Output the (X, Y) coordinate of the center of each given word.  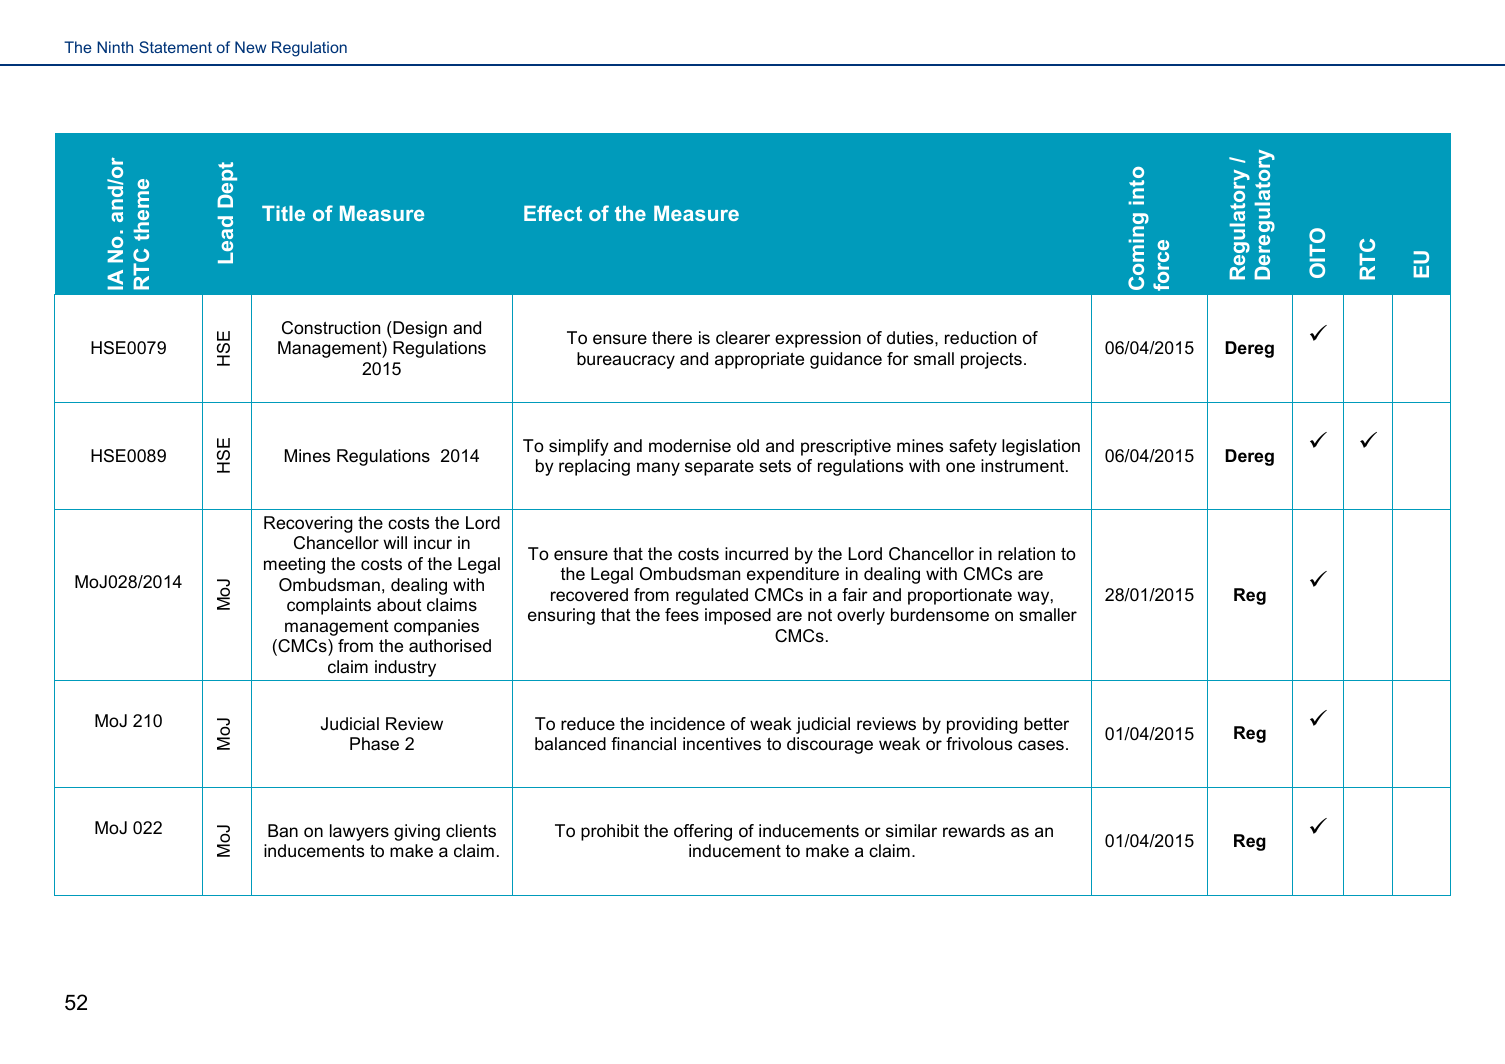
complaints (329, 606)
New (250, 47)
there (672, 338)
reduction (980, 338)
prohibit (610, 832)
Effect (553, 213)
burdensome (940, 615)
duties (911, 338)
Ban (283, 830)
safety (973, 447)
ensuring (561, 616)
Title (283, 213)
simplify (579, 447)
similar (911, 830)
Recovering (308, 524)
